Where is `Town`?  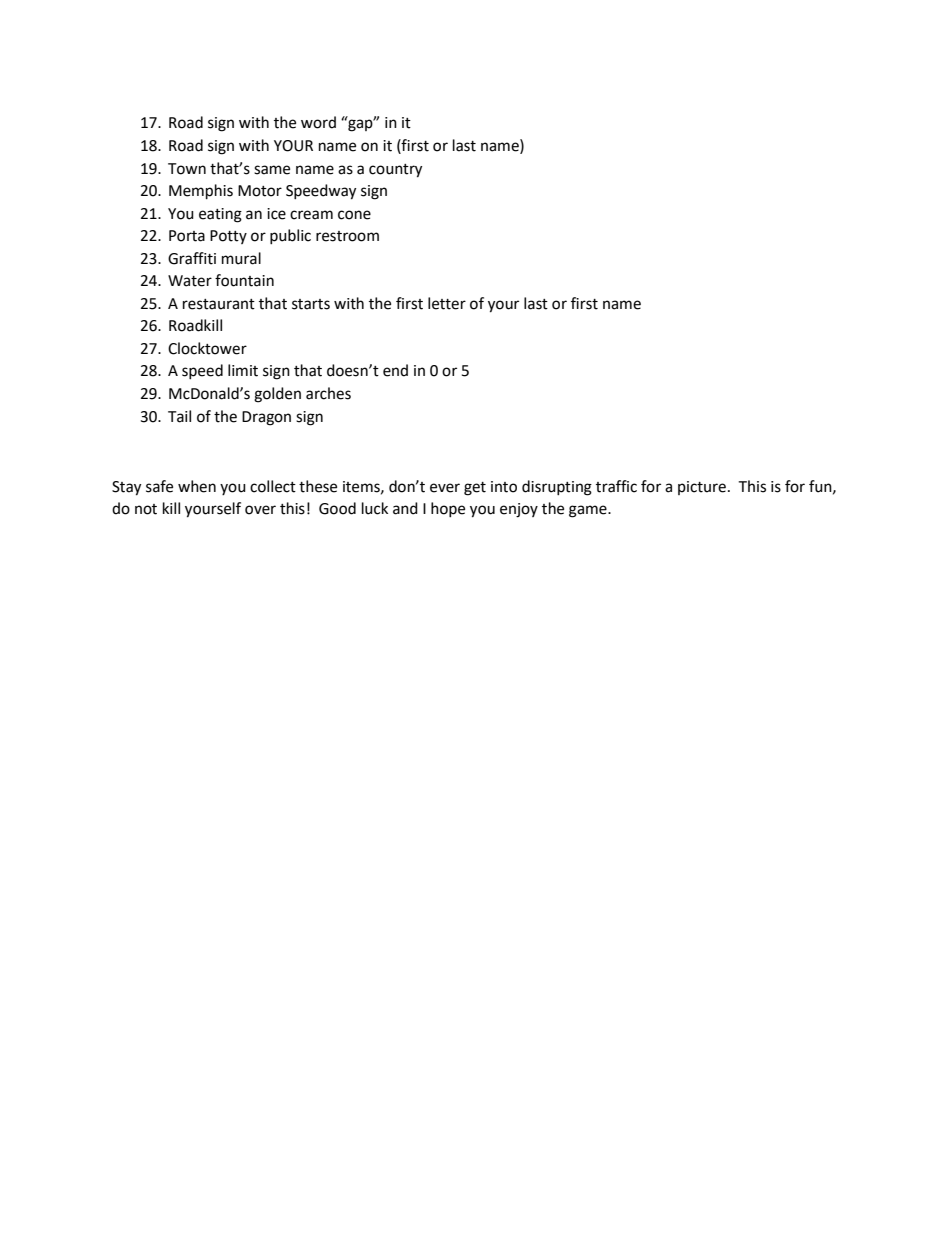 Town is located at coordinates (187, 169).
